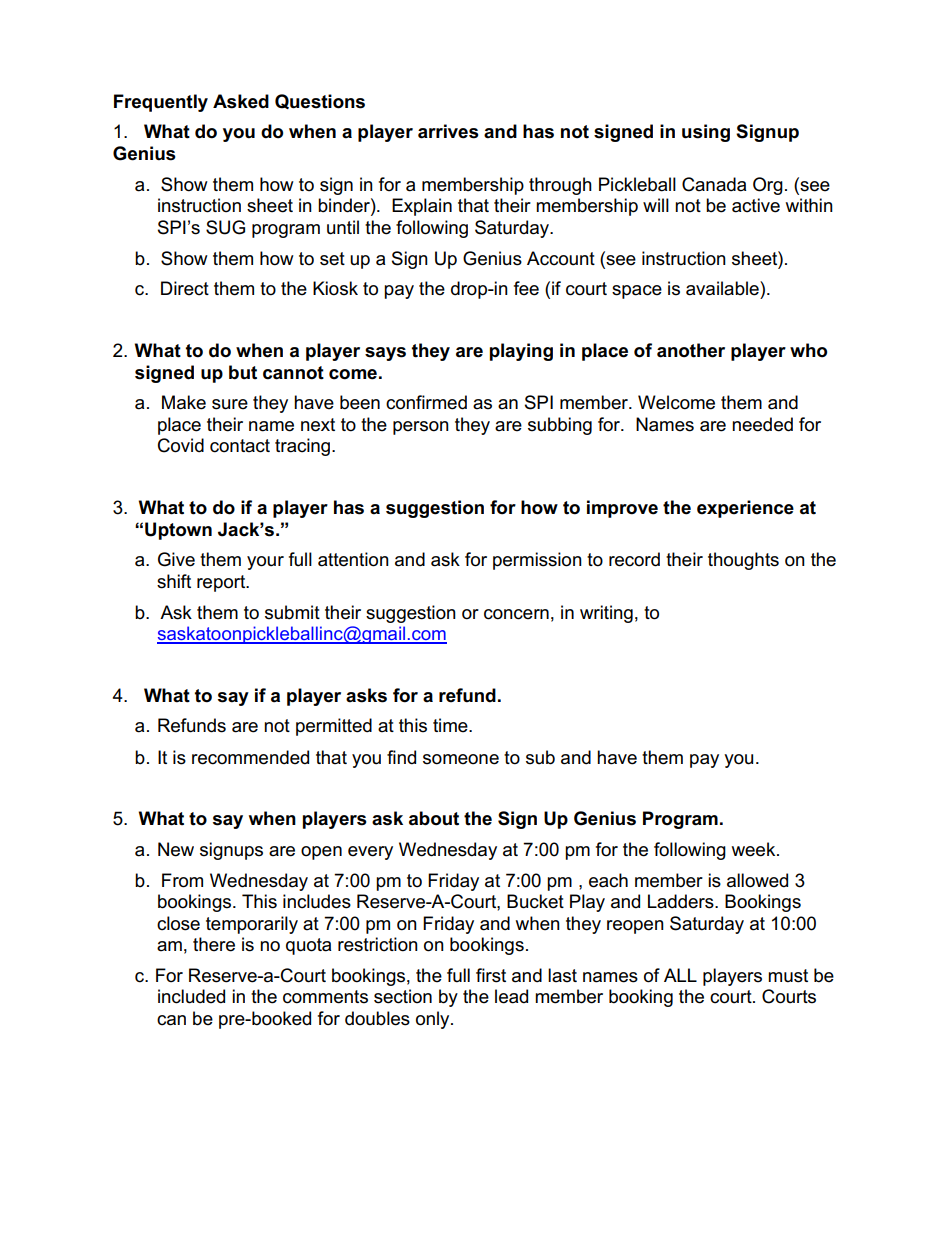 The image size is (952, 1233). I want to click on recommended, so click(250, 757).
